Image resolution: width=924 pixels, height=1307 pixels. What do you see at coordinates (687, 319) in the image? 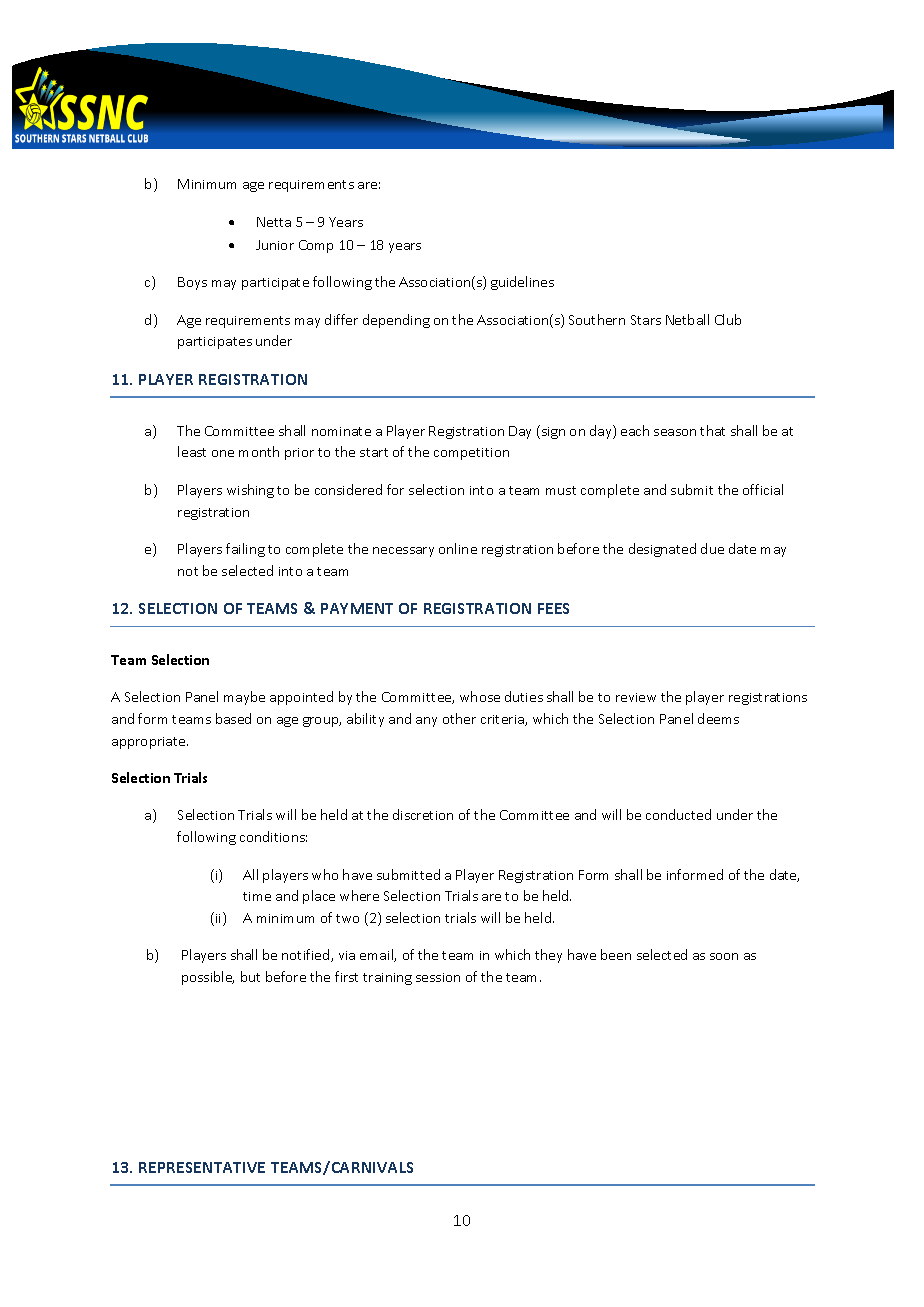
I see `Netball` at bounding box center [687, 319].
